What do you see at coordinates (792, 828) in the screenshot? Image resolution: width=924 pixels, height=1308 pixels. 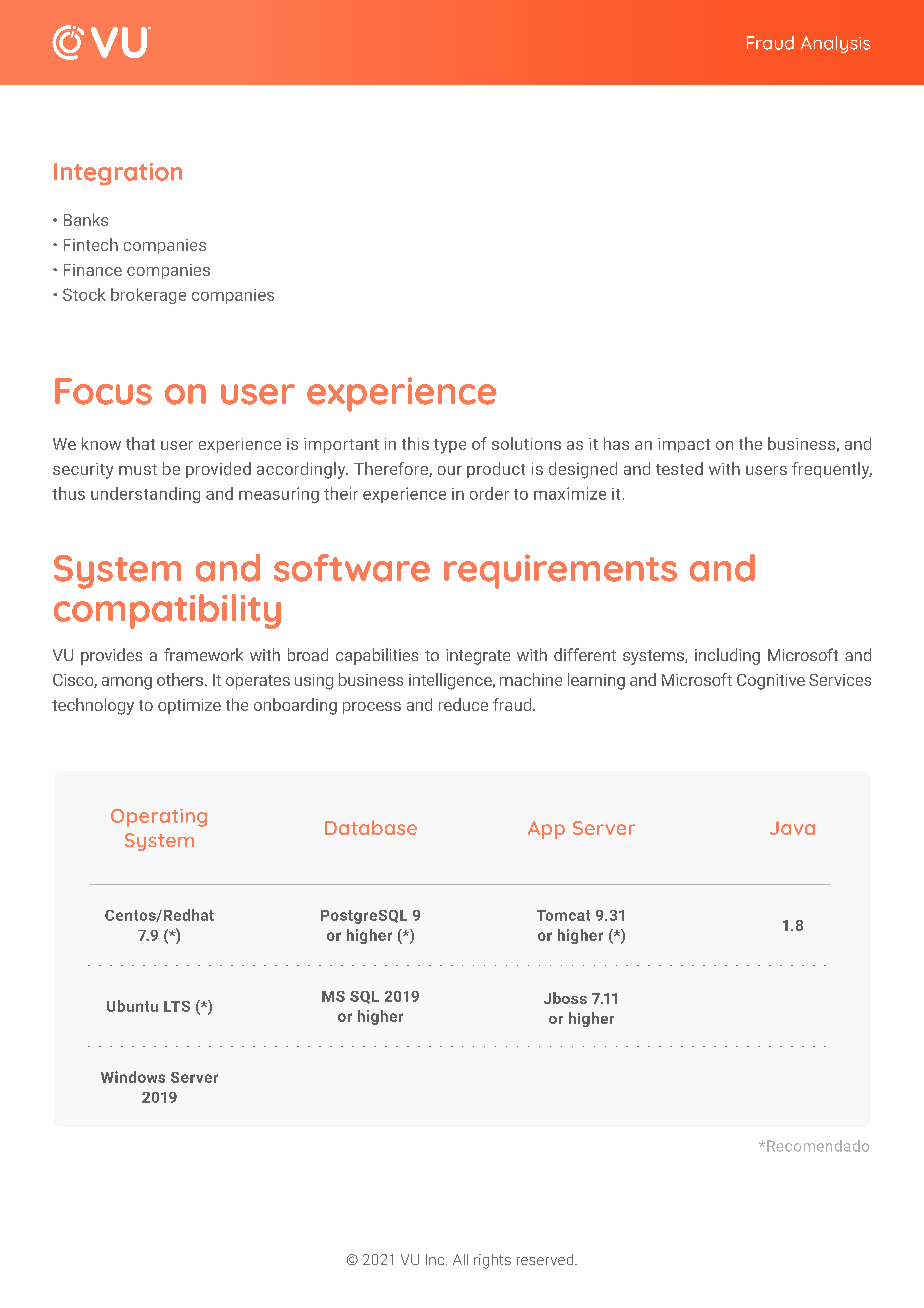 I see `Java` at bounding box center [792, 828].
